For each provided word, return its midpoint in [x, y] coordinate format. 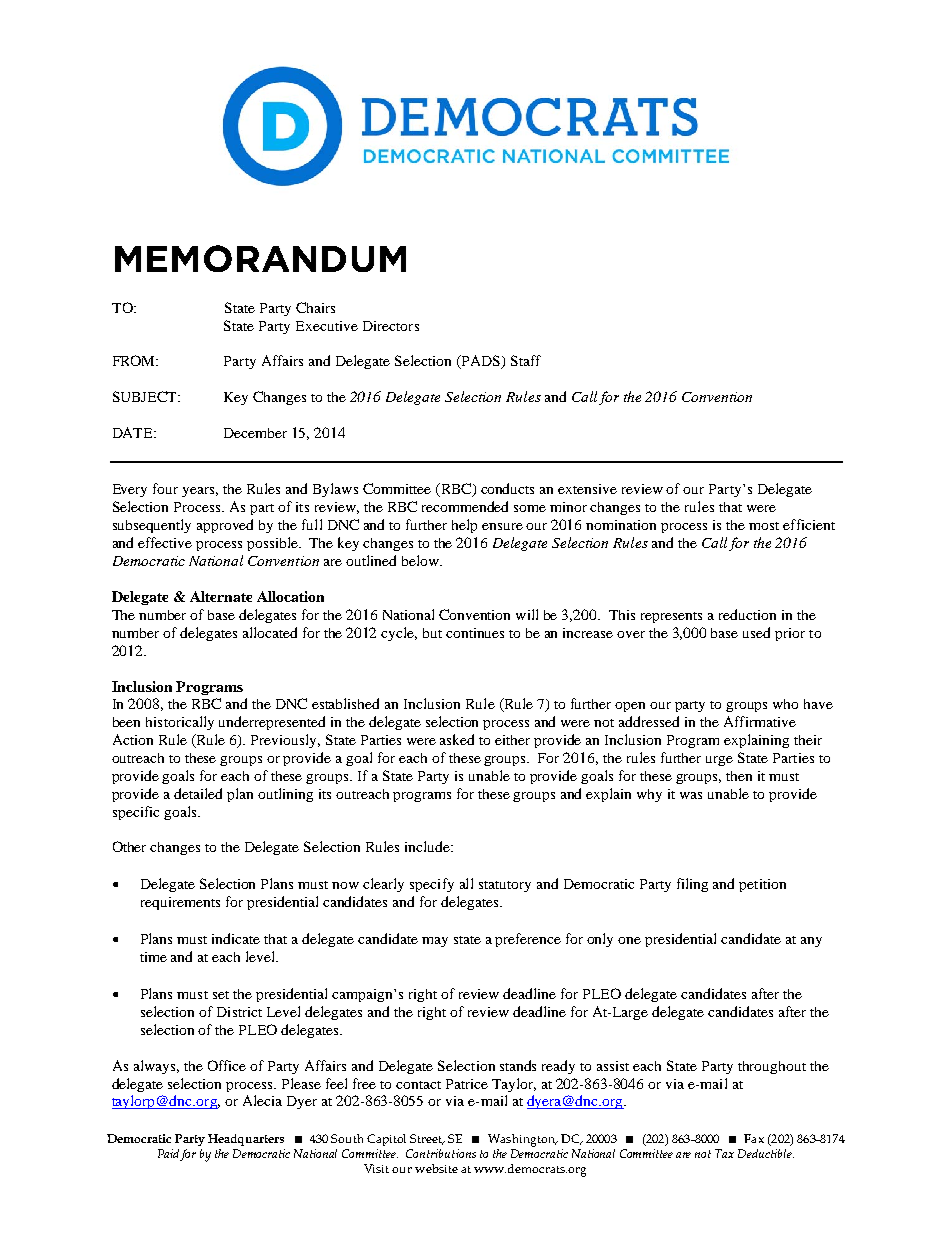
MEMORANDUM [260, 258]
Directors [391, 326]
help [464, 526]
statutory [505, 886]
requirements [180, 903]
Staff [526, 360]
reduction [747, 614]
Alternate [221, 596]
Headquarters [246, 1140]
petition [762, 885]
